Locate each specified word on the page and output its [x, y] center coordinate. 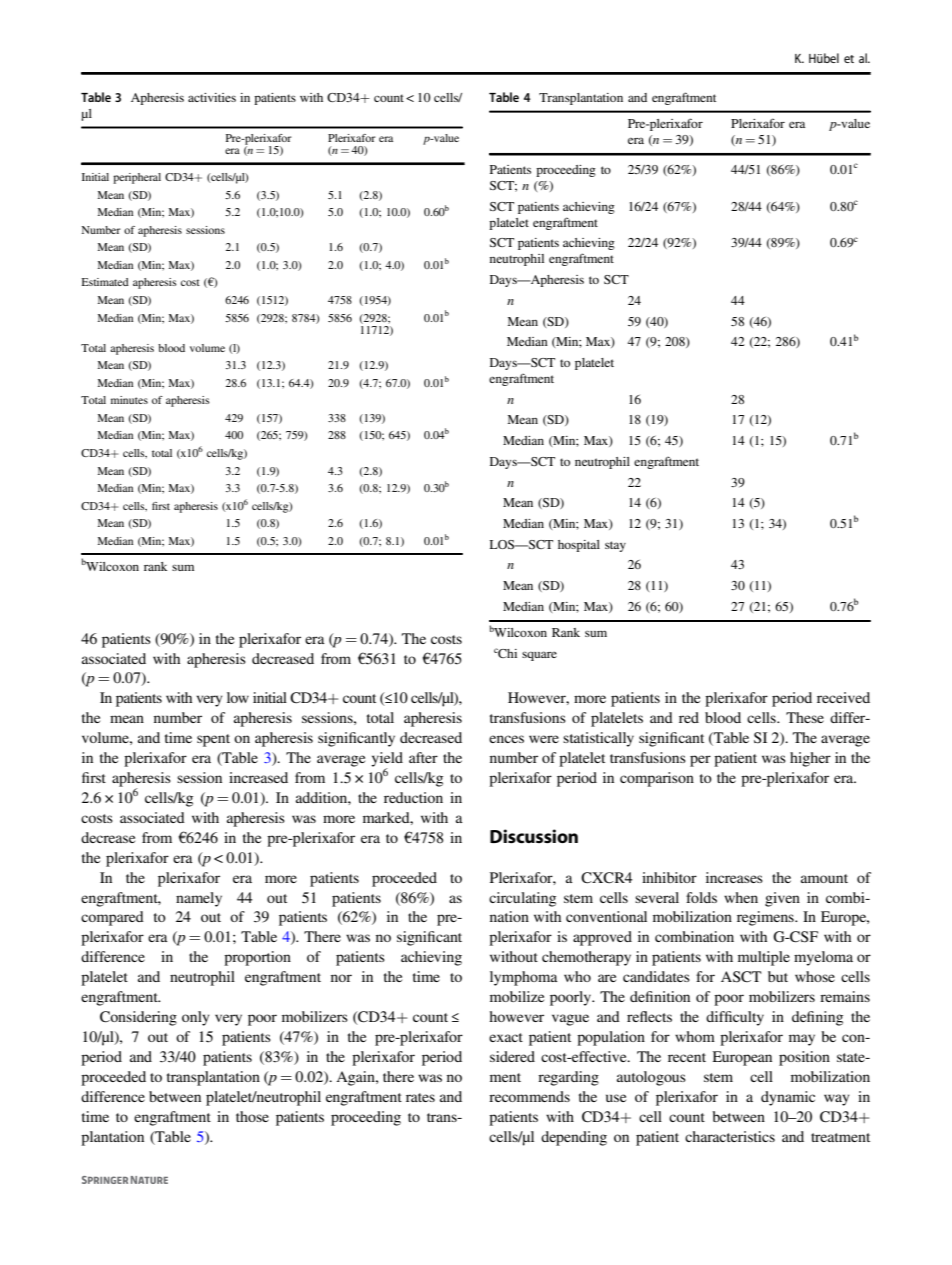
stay [615, 546]
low [238, 697]
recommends [529, 1096]
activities [212, 97]
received [843, 697]
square [539, 656]
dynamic [788, 1098]
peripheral [137, 178]
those [252, 1116]
